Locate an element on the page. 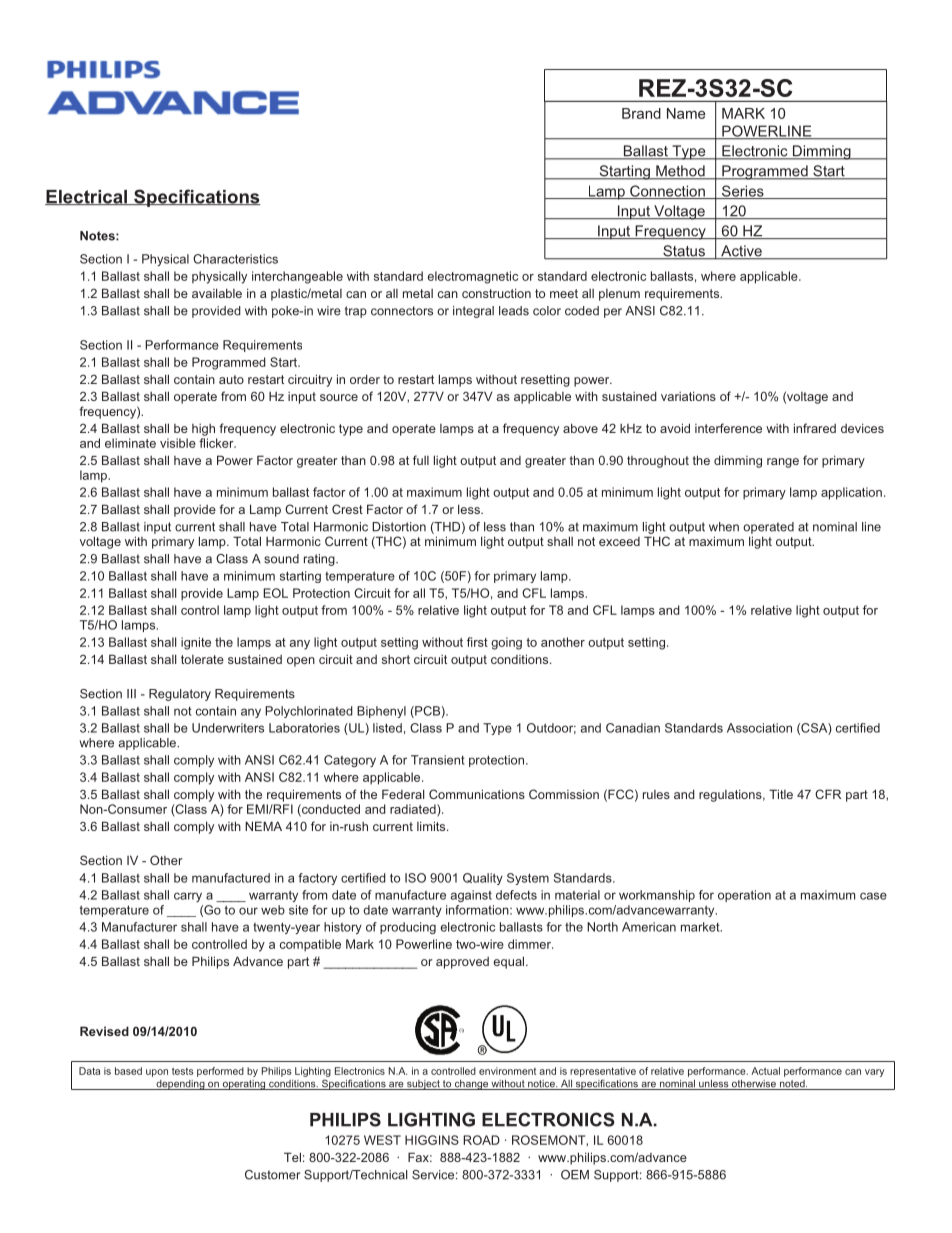 The image size is (952, 1233). Title is located at coordinates (781, 794).
